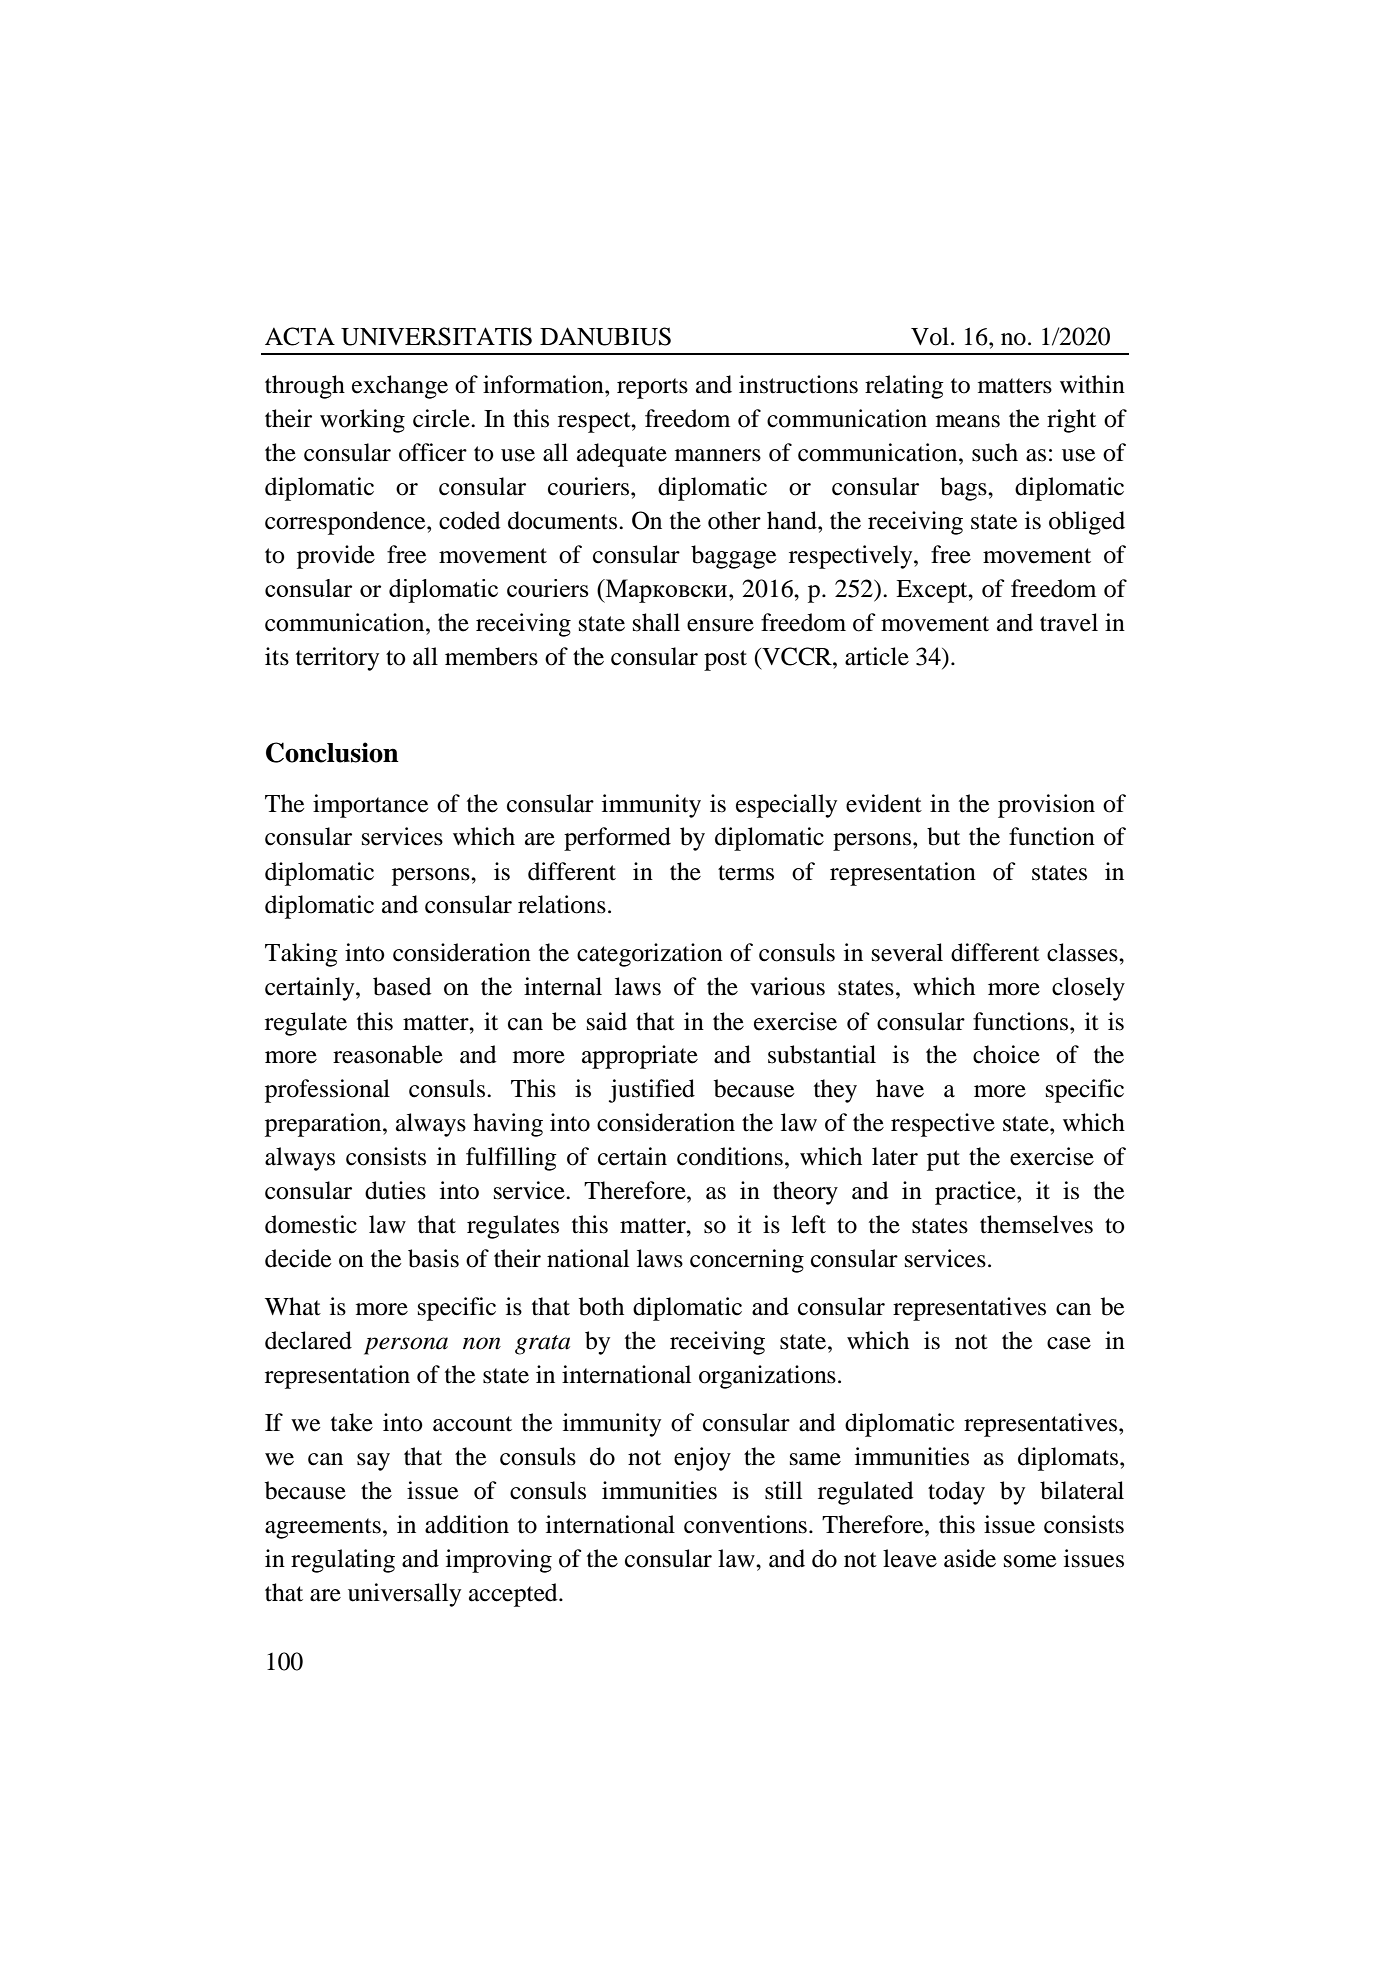 The width and height of the image is (1390, 1966). I want to click on reports, so click(652, 388).
